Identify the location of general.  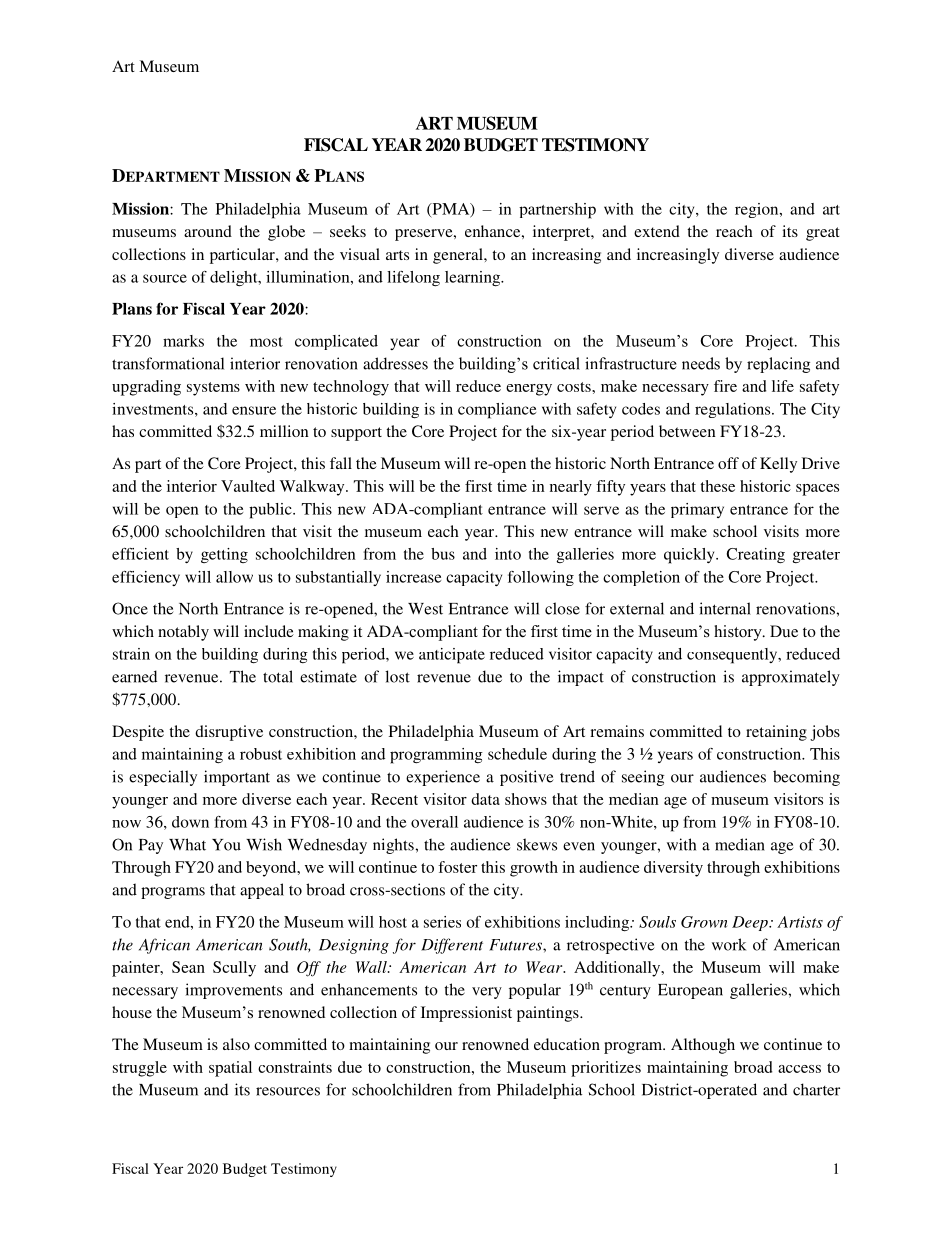
(459, 256).
